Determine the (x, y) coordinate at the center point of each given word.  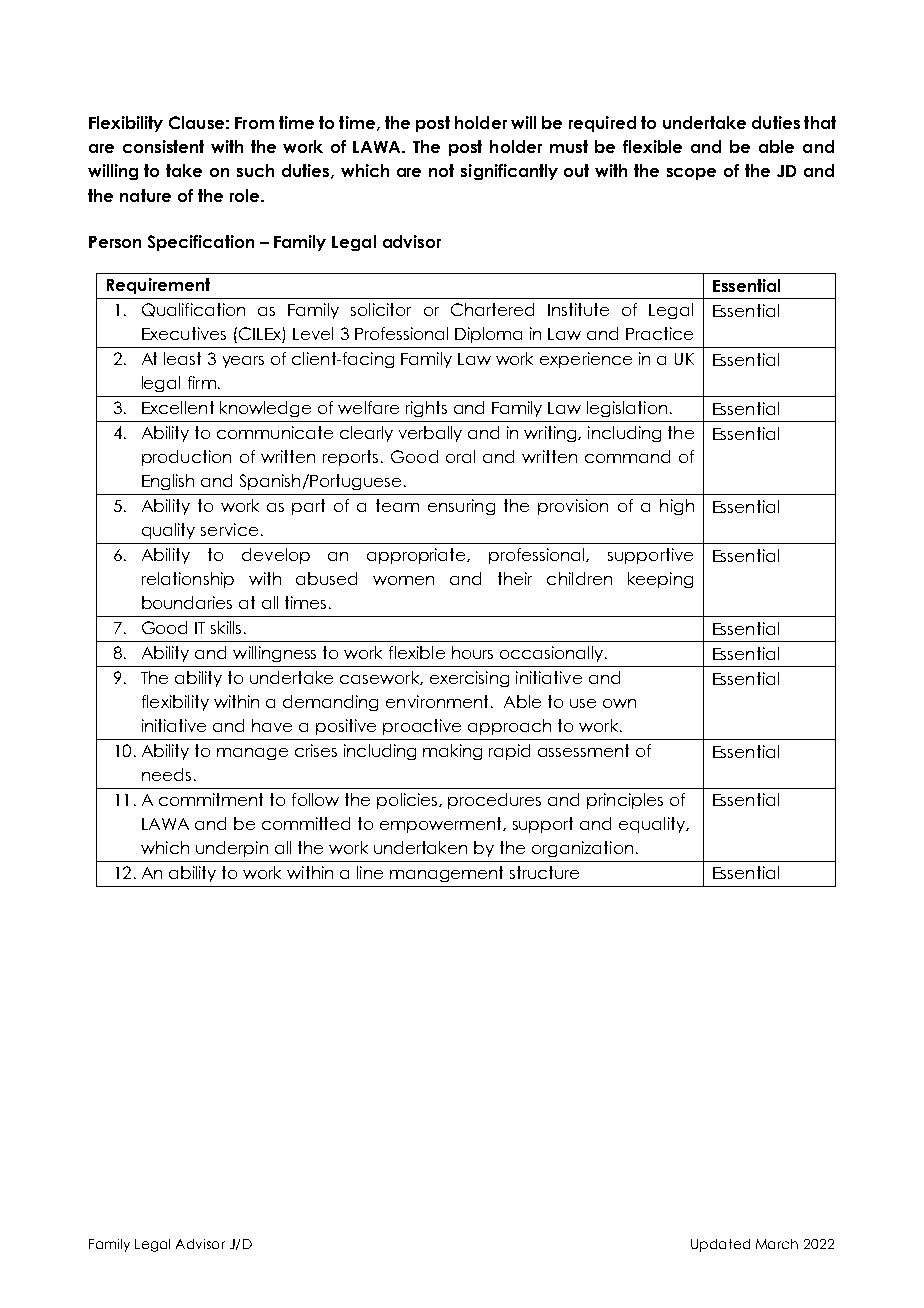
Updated (720, 1245)
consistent (163, 146)
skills (226, 627)
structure (544, 872)
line (370, 872)
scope (691, 174)
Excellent (178, 407)
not (441, 170)
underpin (232, 849)
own (619, 703)
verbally (430, 434)
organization (582, 849)
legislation (627, 409)
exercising (469, 679)
